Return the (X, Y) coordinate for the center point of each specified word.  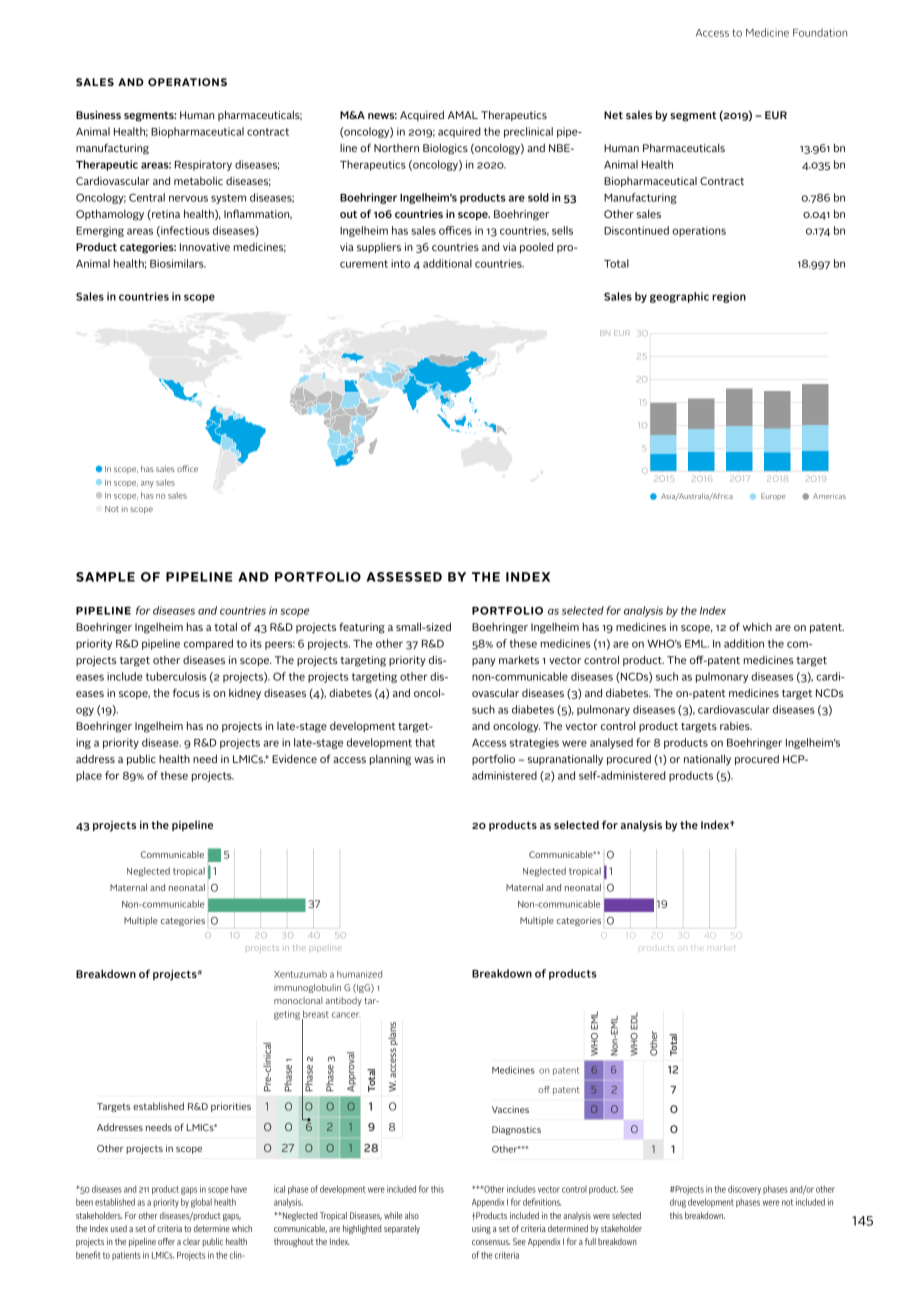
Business (98, 115)
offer (166, 1241)
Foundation (820, 32)
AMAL (463, 115)
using (481, 1229)
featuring (362, 628)
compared (208, 644)
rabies (736, 726)
